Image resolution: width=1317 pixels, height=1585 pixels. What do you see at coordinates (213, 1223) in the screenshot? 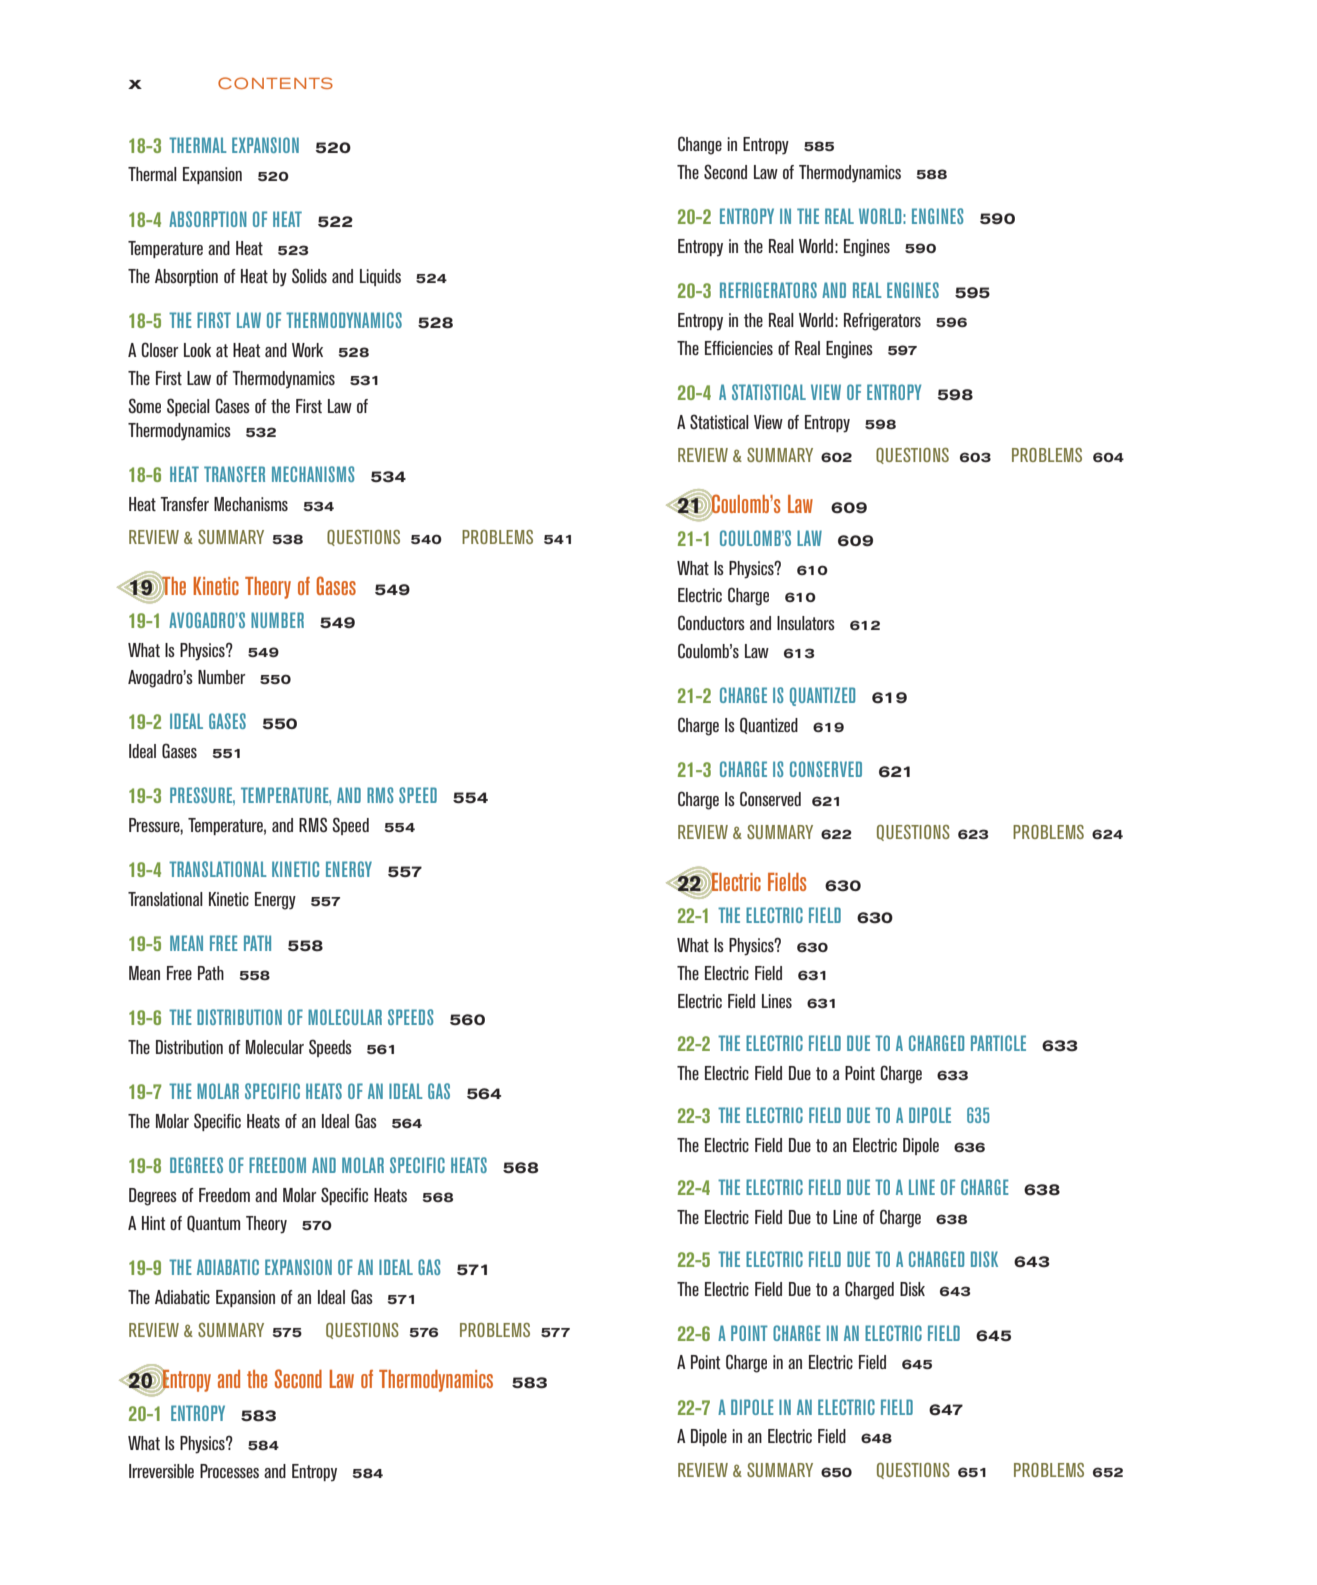
I see `Quantum` at bounding box center [213, 1223].
